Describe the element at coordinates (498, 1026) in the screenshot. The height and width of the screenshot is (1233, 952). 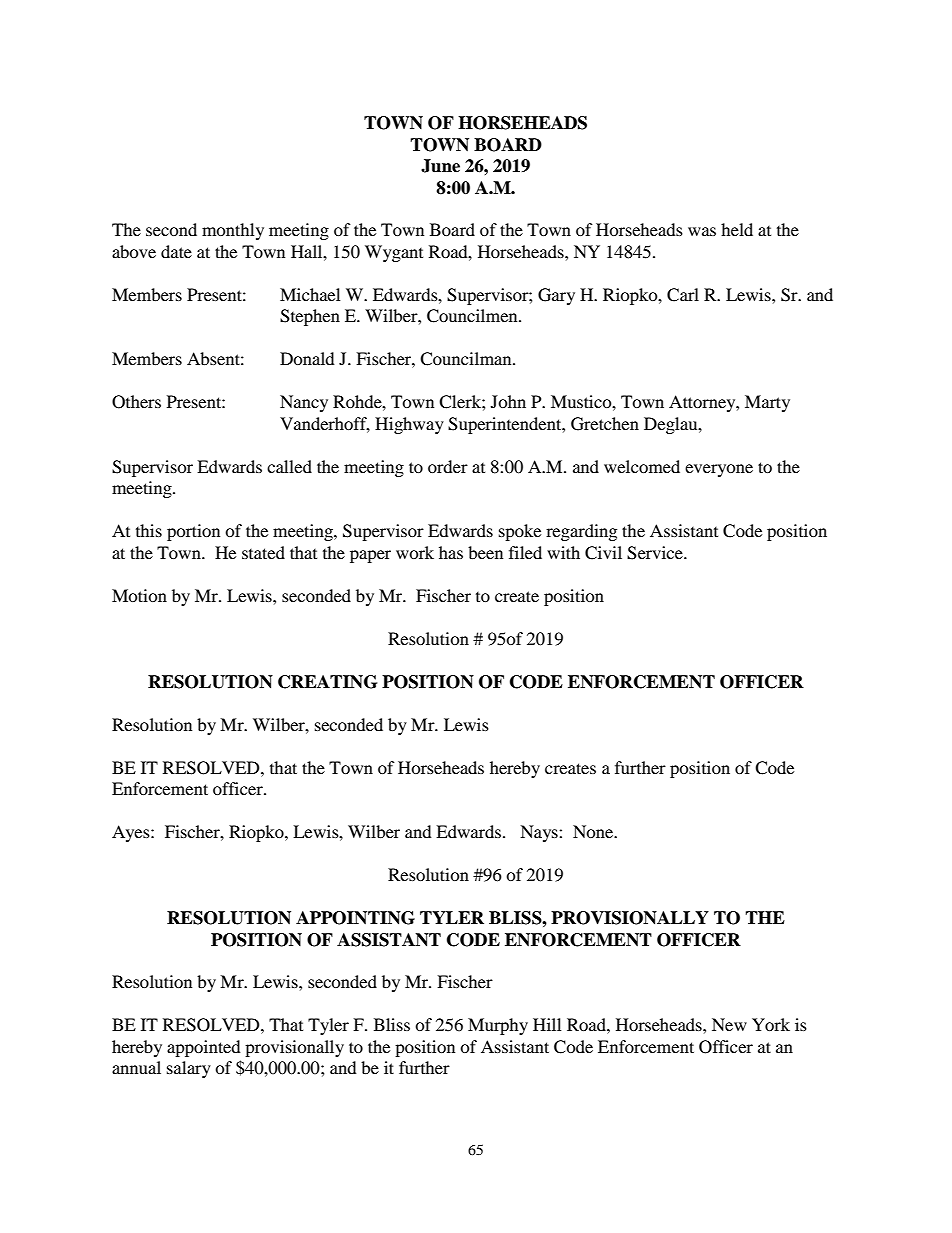
I see `Murphy` at that location.
